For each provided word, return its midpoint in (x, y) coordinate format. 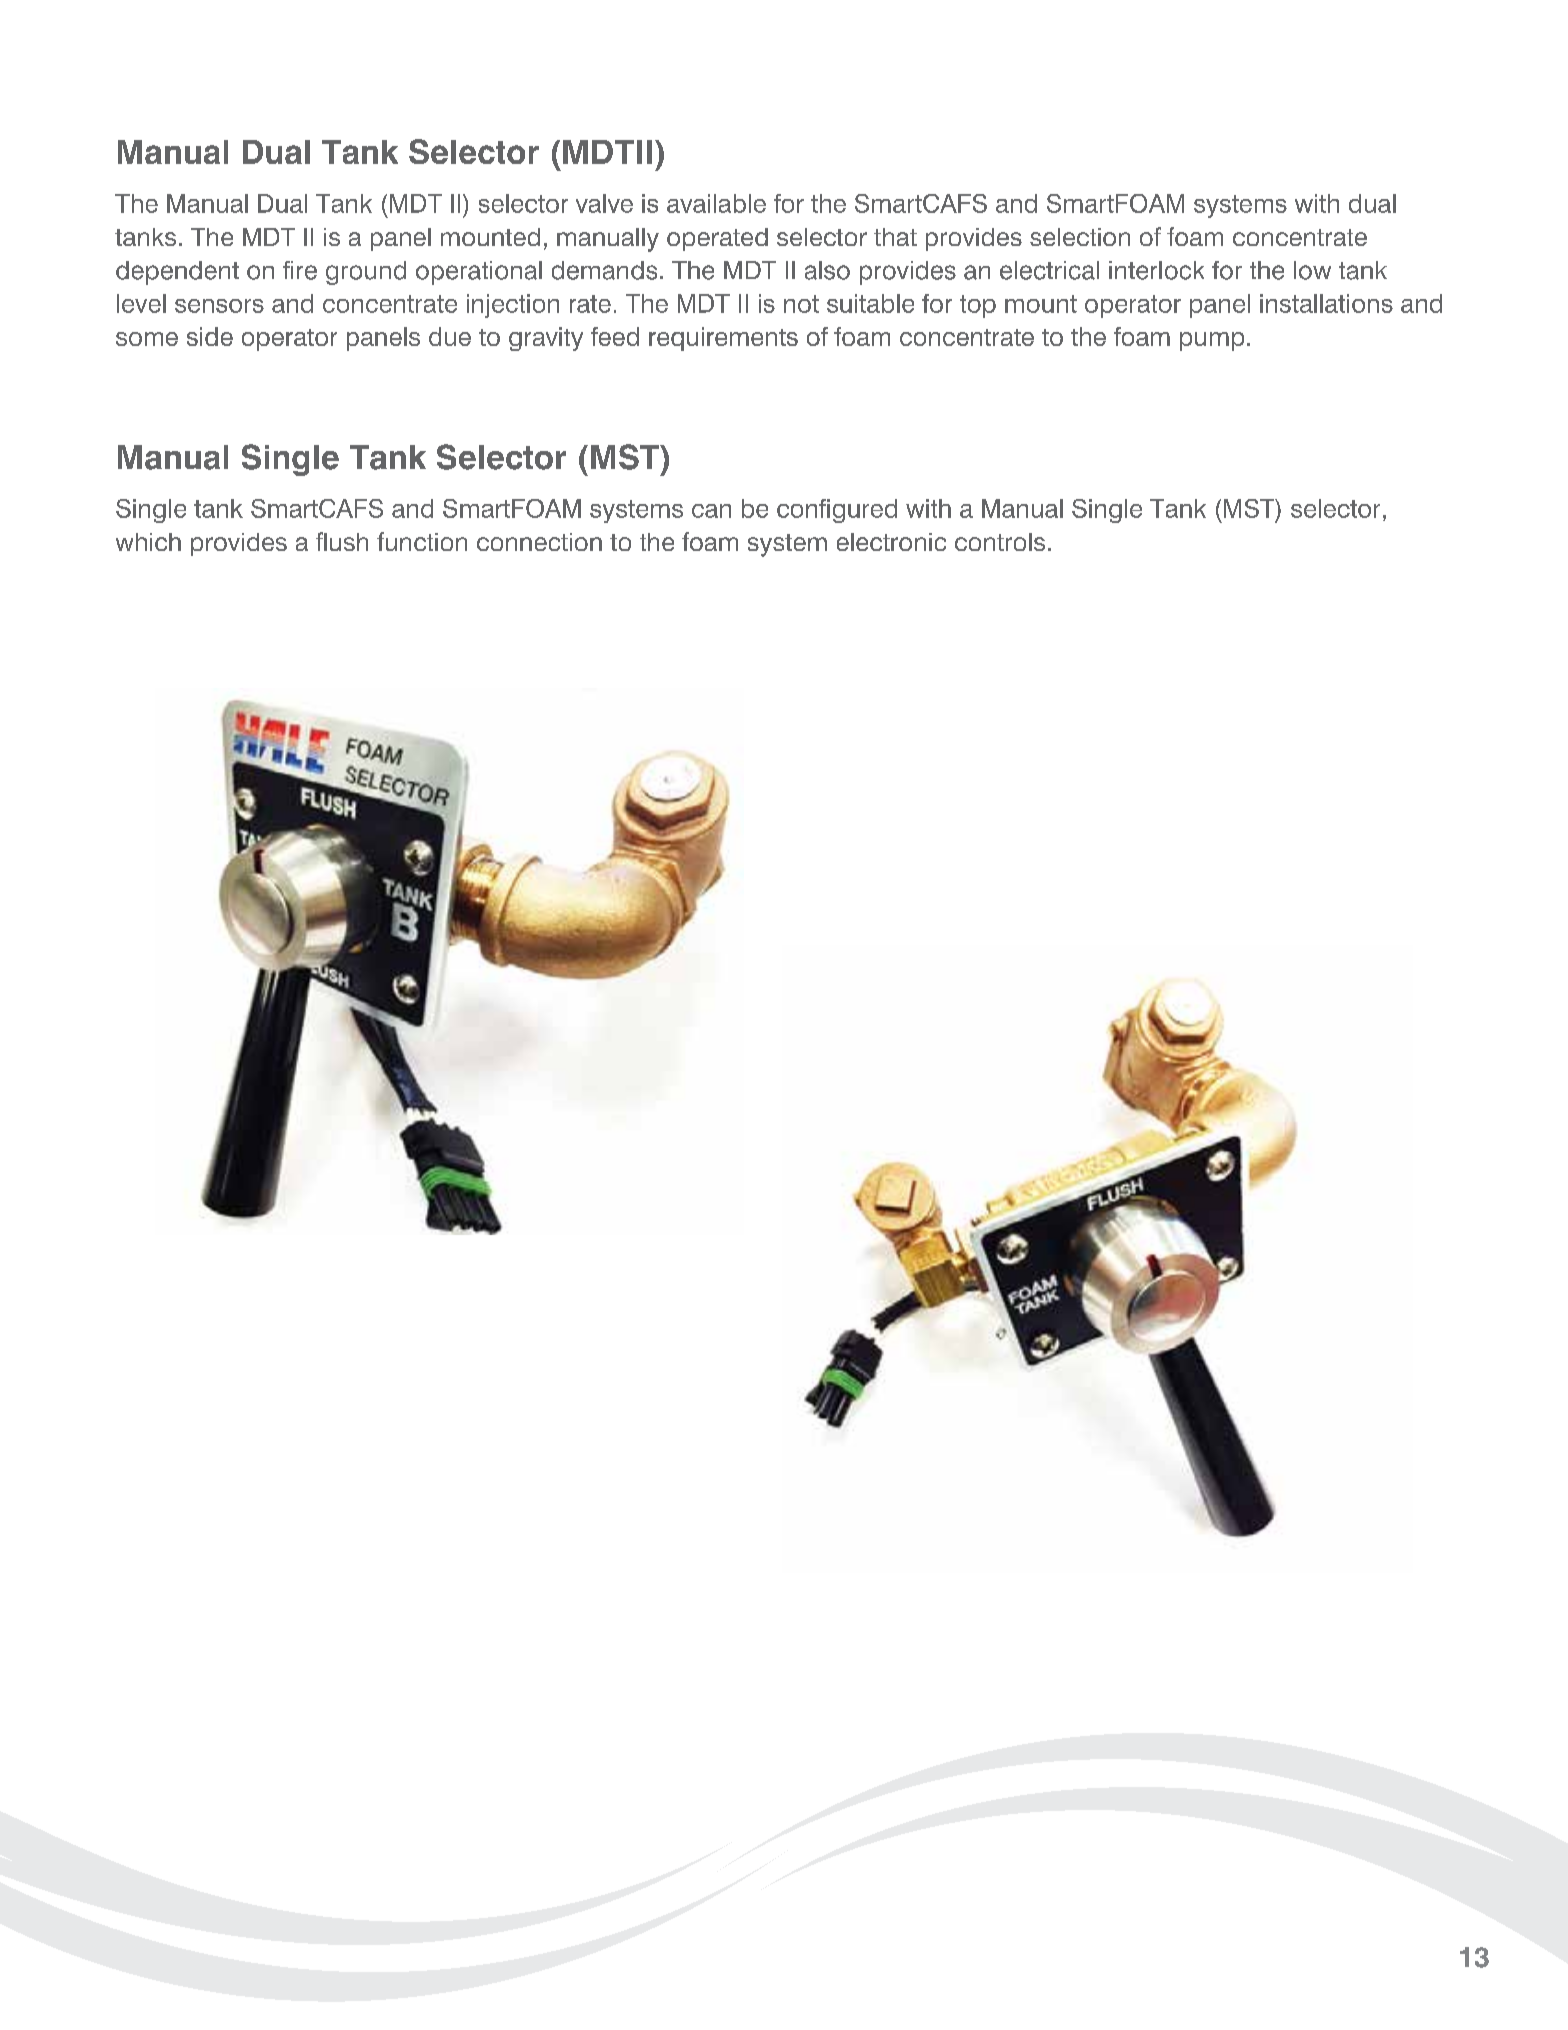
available (716, 203)
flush (342, 541)
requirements (723, 339)
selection (1080, 237)
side (210, 336)
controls (1000, 542)
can (711, 511)
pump (1212, 341)
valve (604, 203)
